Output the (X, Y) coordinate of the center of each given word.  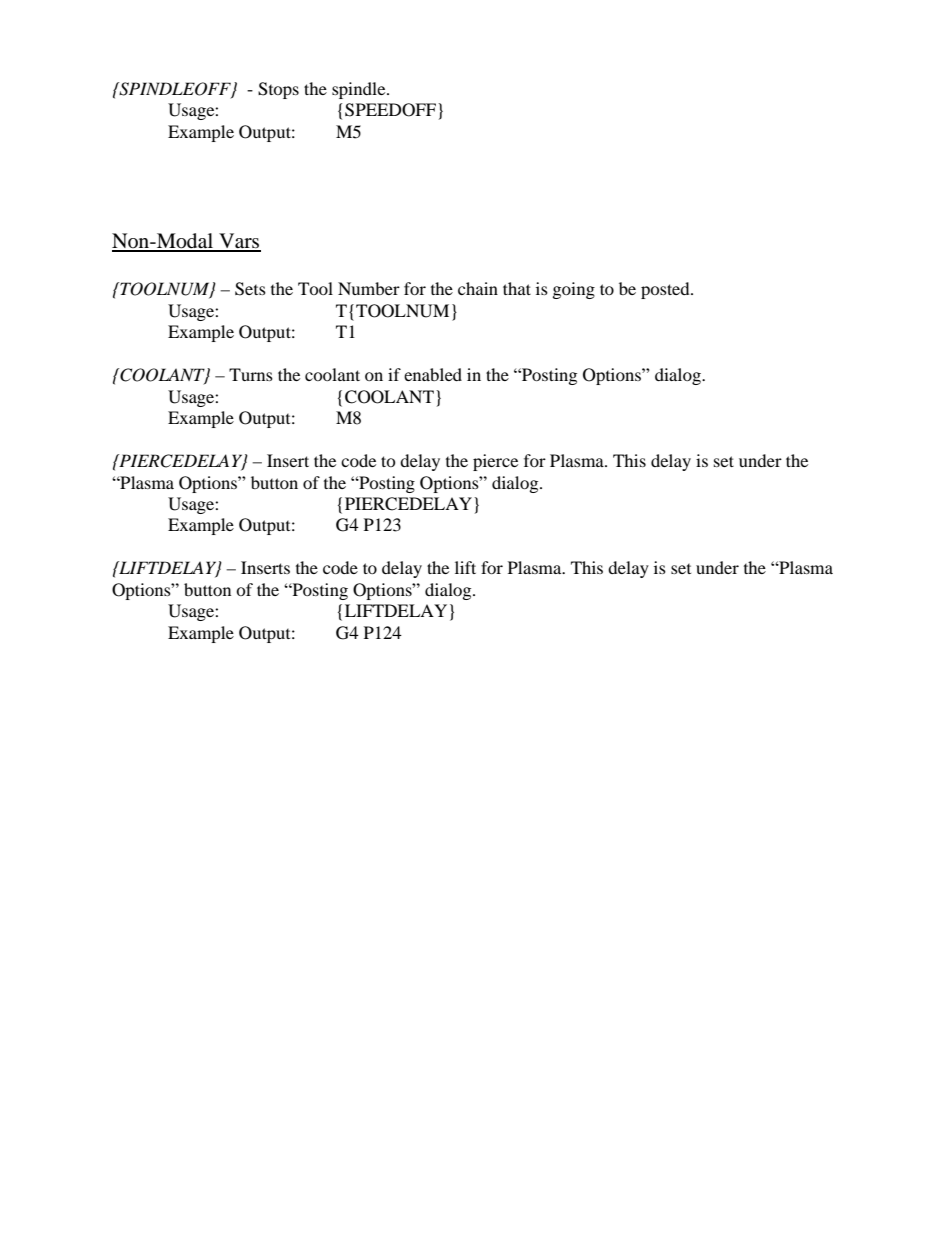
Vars (239, 242)
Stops (278, 90)
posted (666, 290)
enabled (433, 374)
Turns (251, 374)
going (574, 290)
